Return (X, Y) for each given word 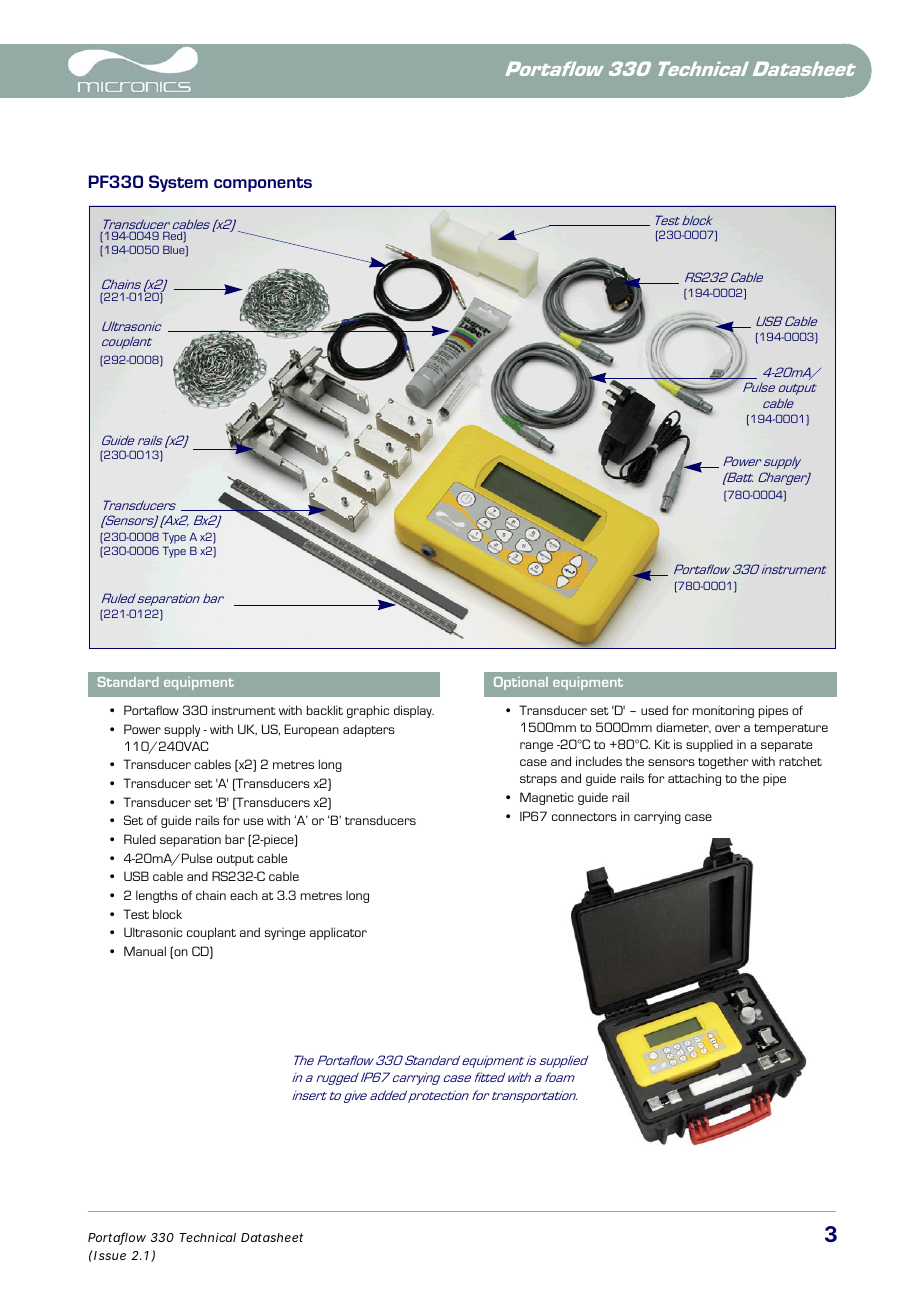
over (727, 728)
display (414, 711)
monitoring (723, 711)
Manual (145, 951)
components (263, 184)
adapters (369, 730)
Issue (109, 1255)
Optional (521, 683)
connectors (584, 817)
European (311, 730)
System (178, 183)
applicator (338, 933)
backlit (325, 710)
